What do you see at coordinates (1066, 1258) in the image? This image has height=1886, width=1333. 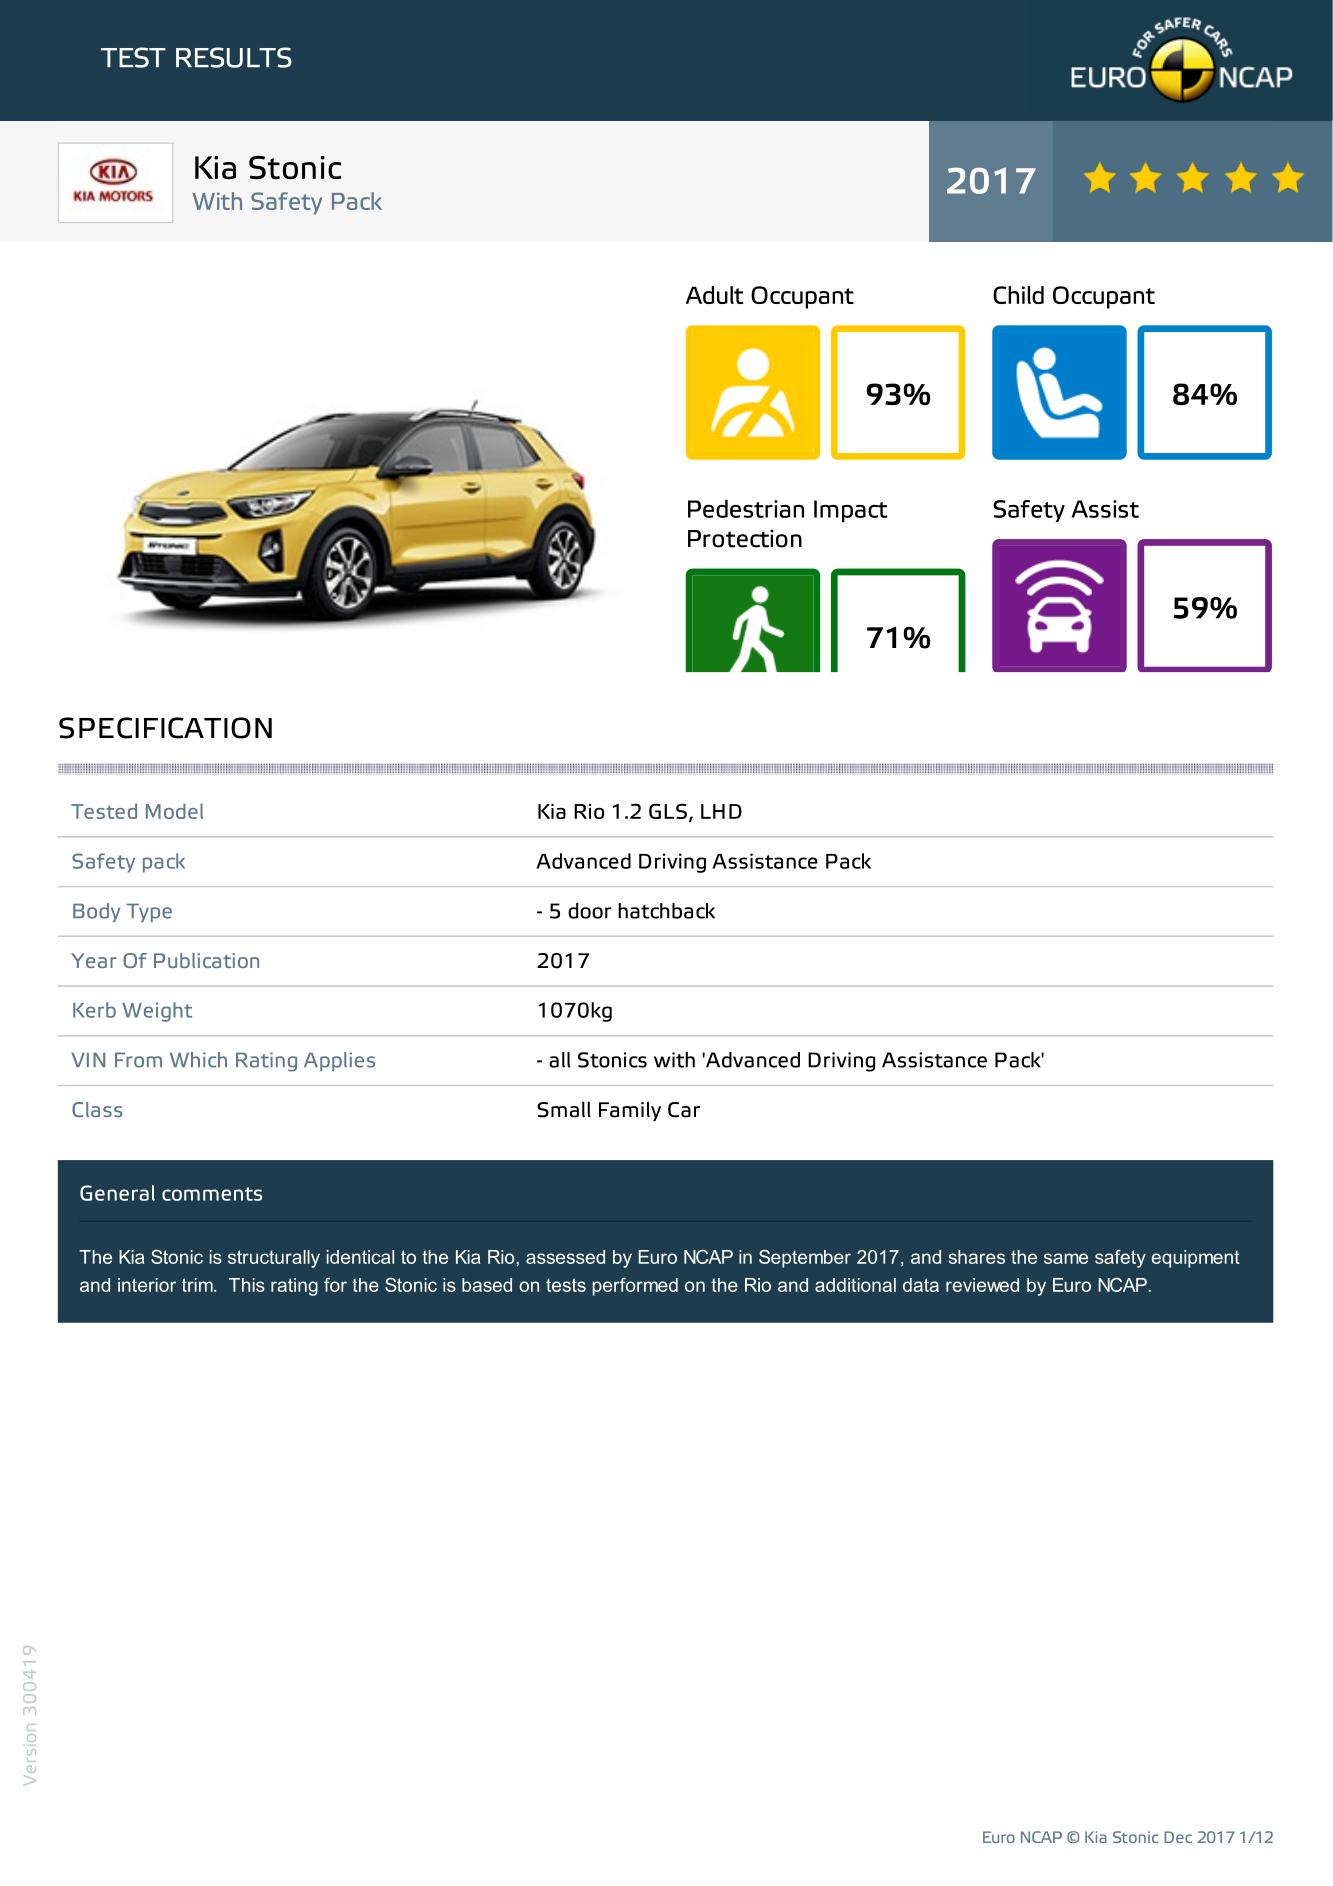 I see `same` at bounding box center [1066, 1258].
